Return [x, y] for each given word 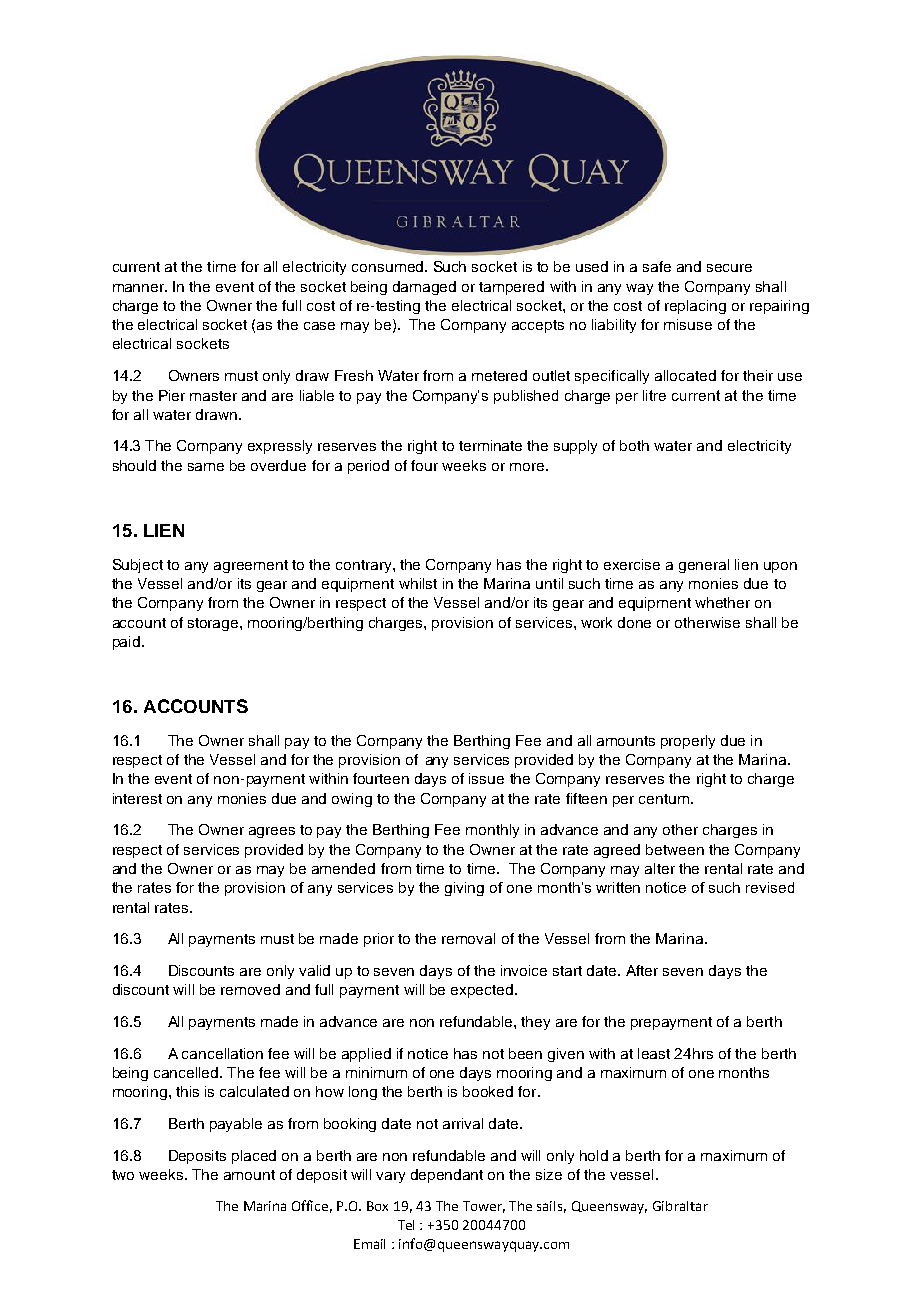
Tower [484, 1207]
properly [688, 742]
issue [486, 778]
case [319, 326]
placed [254, 1157]
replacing [695, 307]
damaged [424, 288]
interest [137, 798]
